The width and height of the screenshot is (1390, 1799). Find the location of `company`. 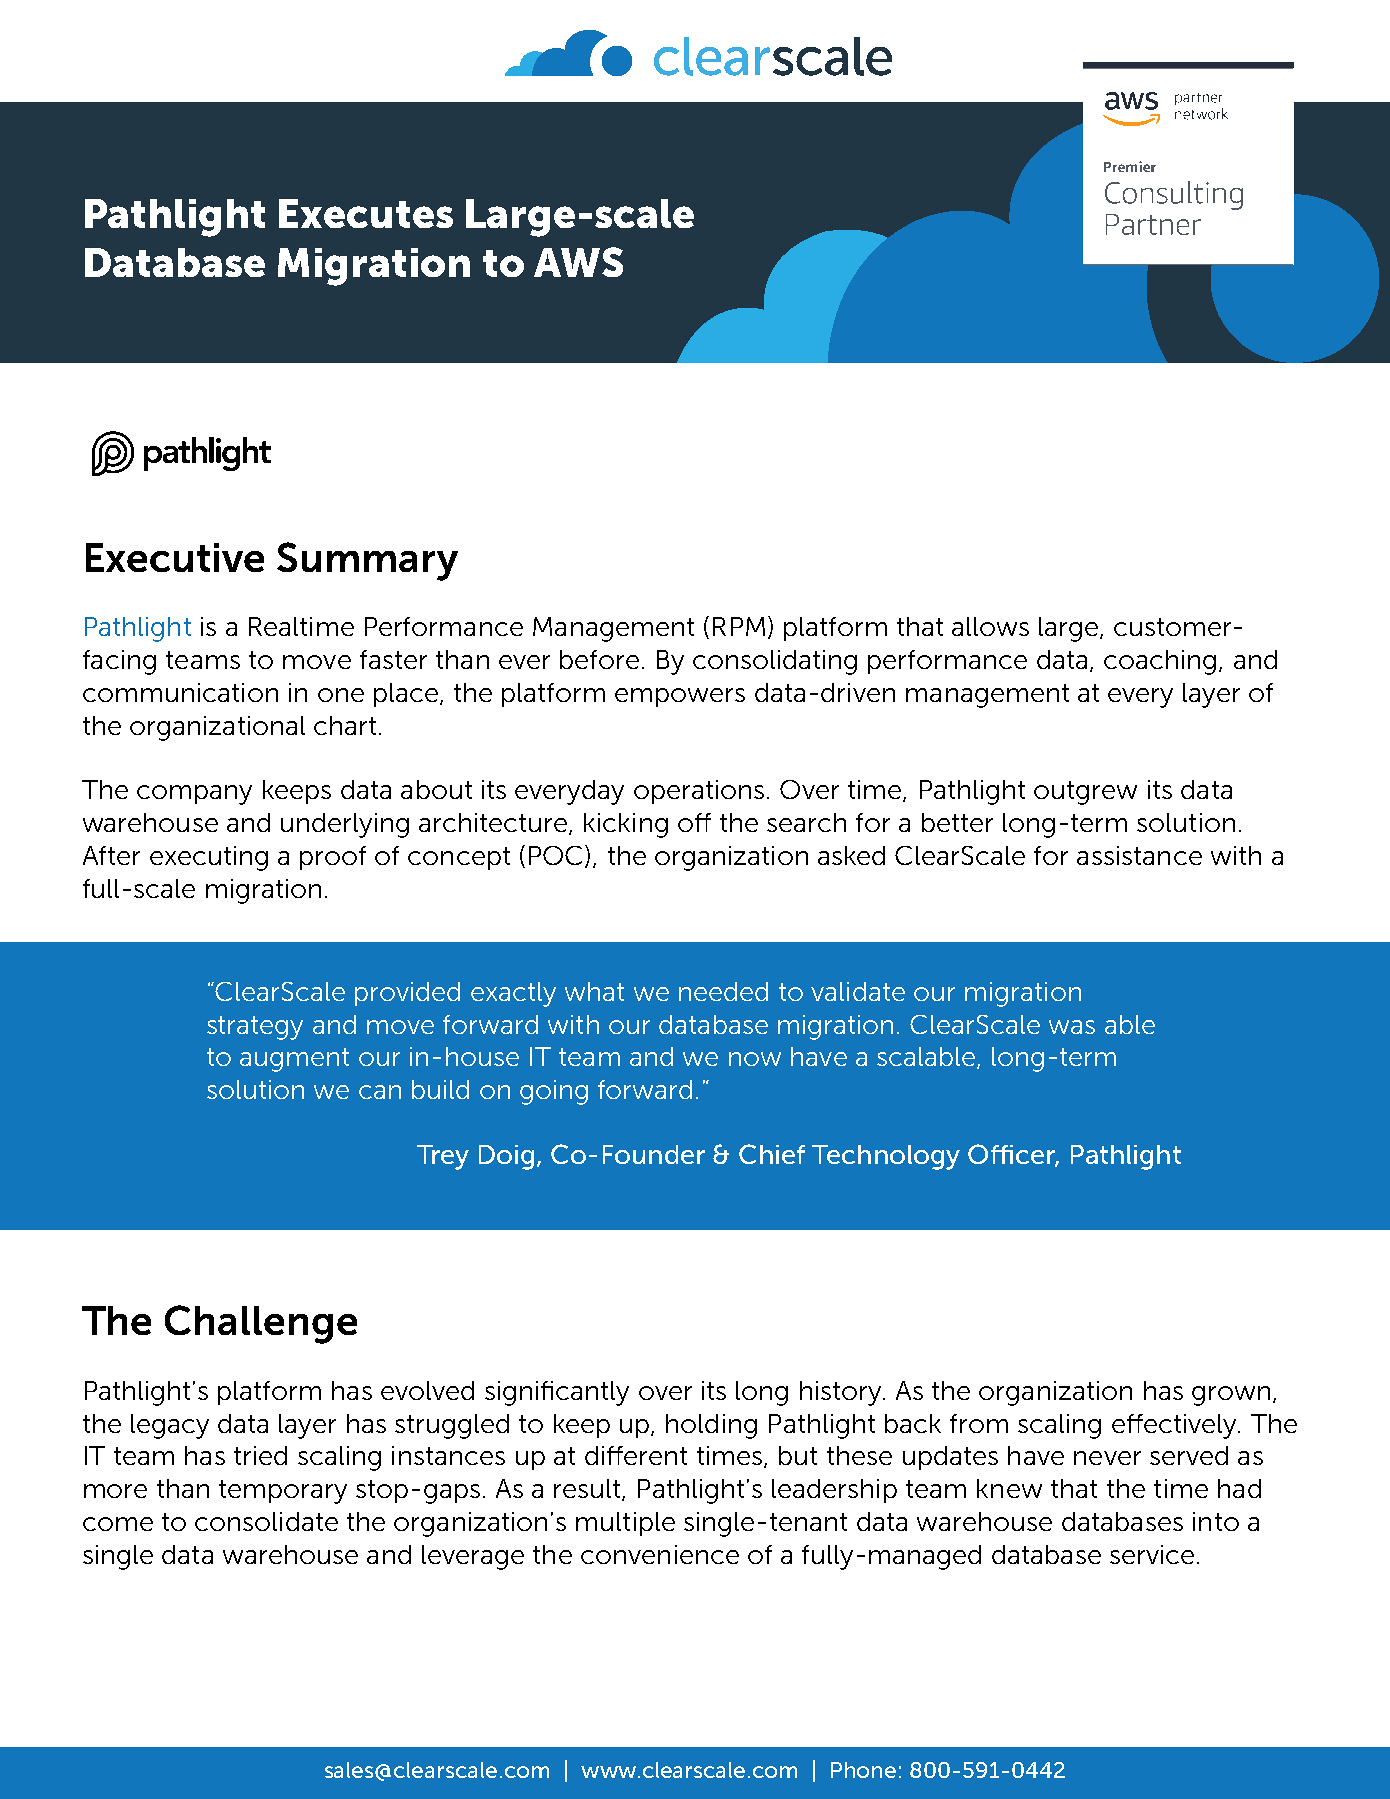

company is located at coordinates (194, 795).
